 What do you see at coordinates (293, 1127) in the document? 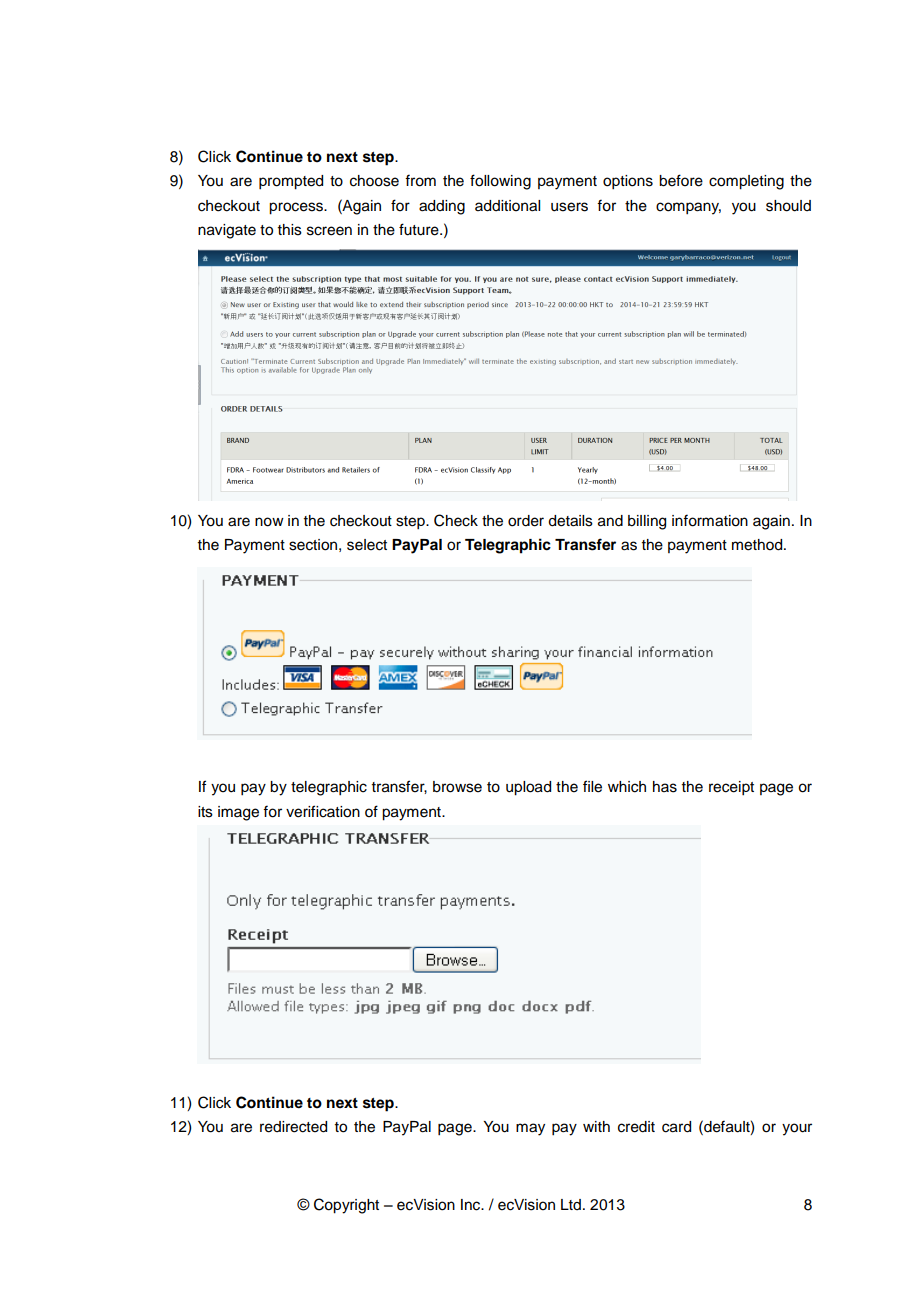
I see `redirected` at bounding box center [293, 1127].
